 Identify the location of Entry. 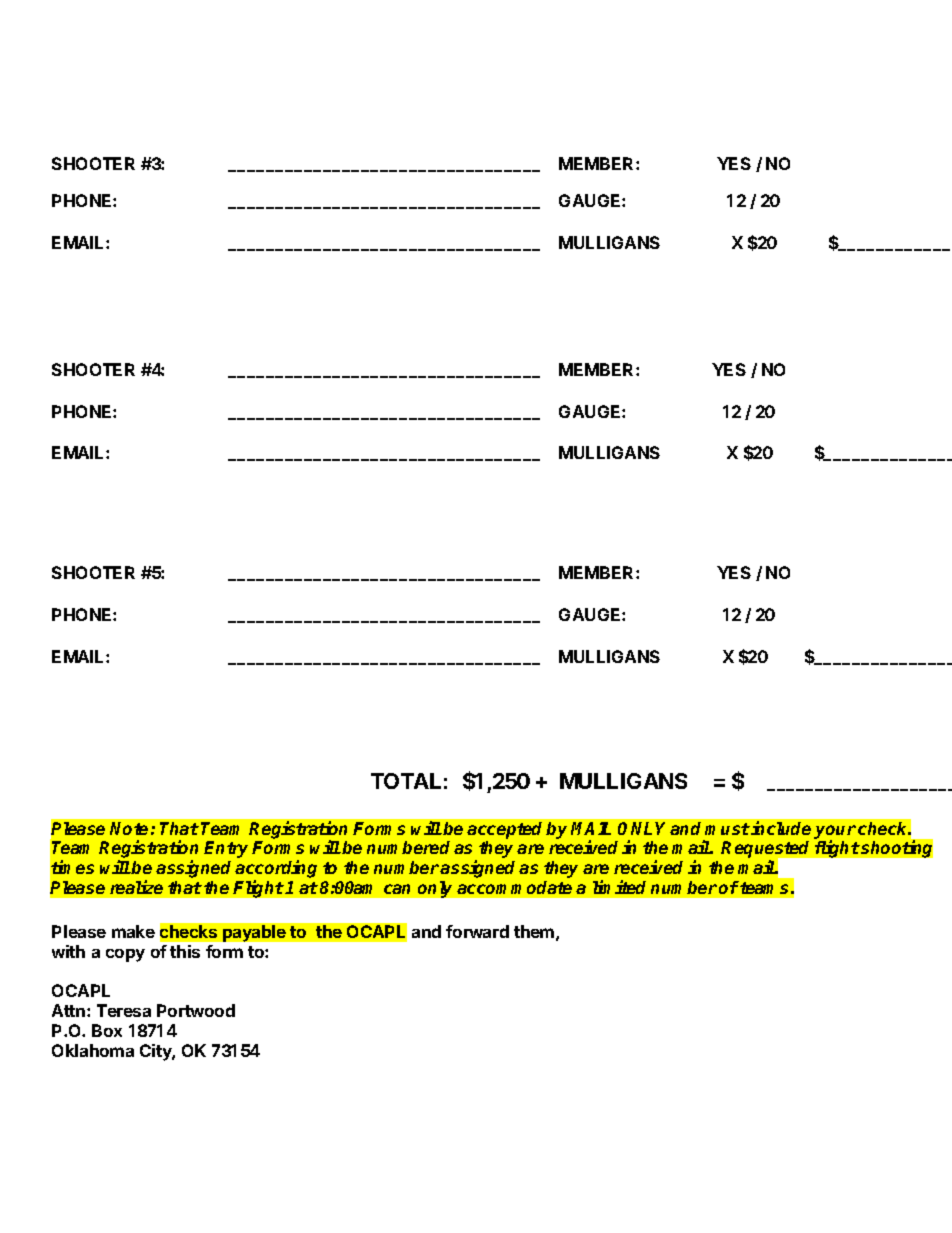
(226, 849).
